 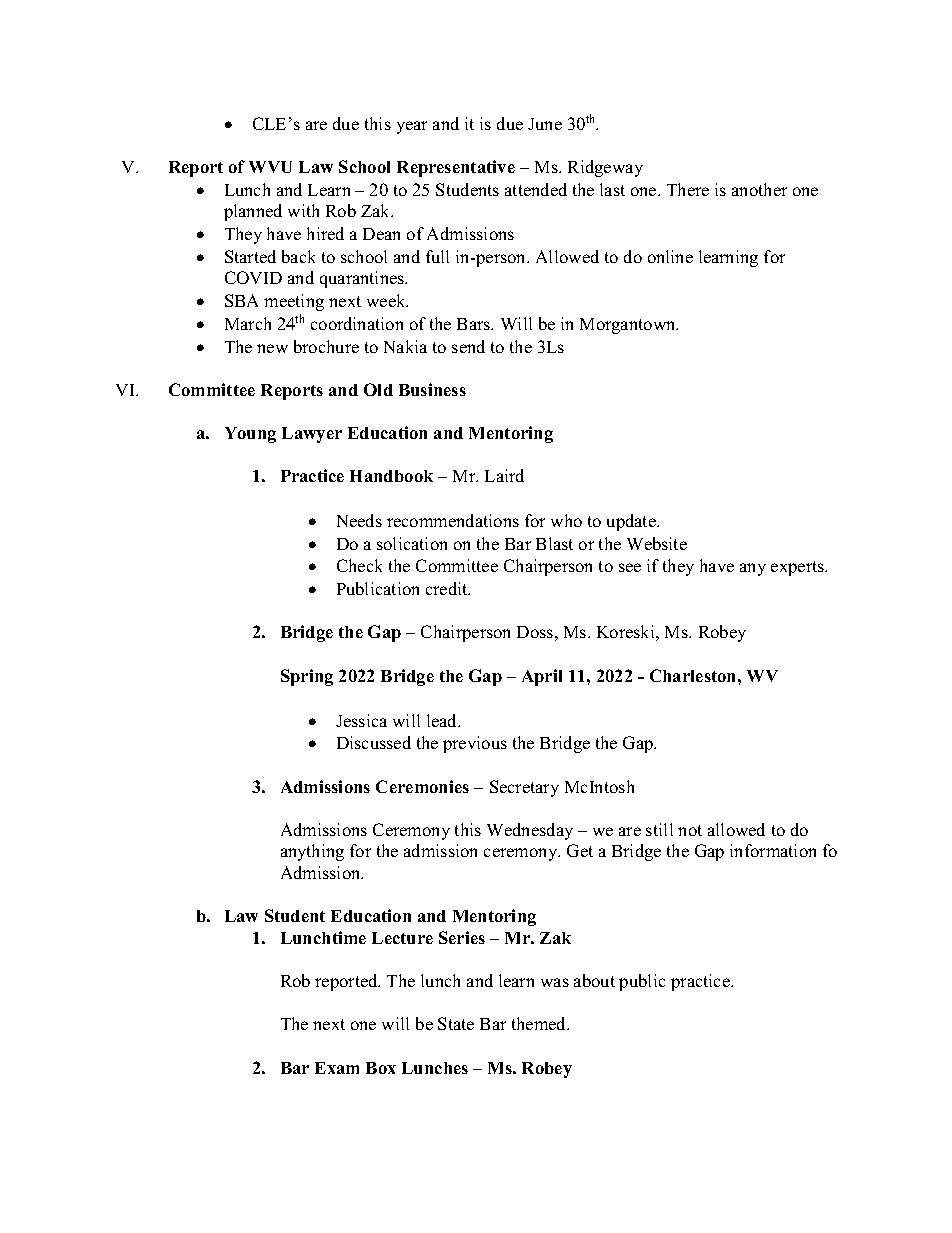 What do you see at coordinates (773, 850) in the image?
I see `information` at bounding box center [773, 850].
